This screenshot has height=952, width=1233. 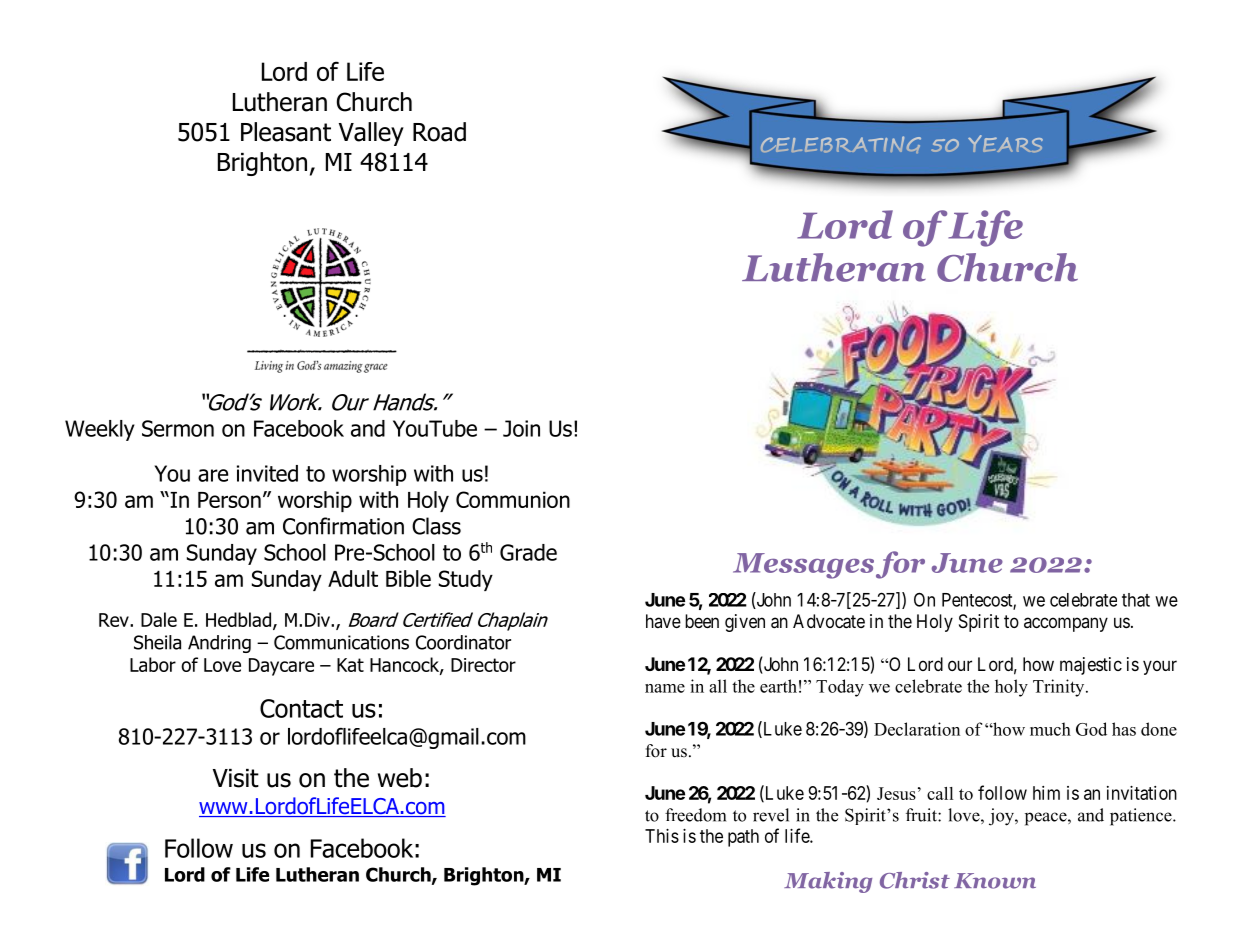 What do you see at coordinates (178, 428) in the screenshot?
I see `Sermon` at bounding box center [178, 428].
